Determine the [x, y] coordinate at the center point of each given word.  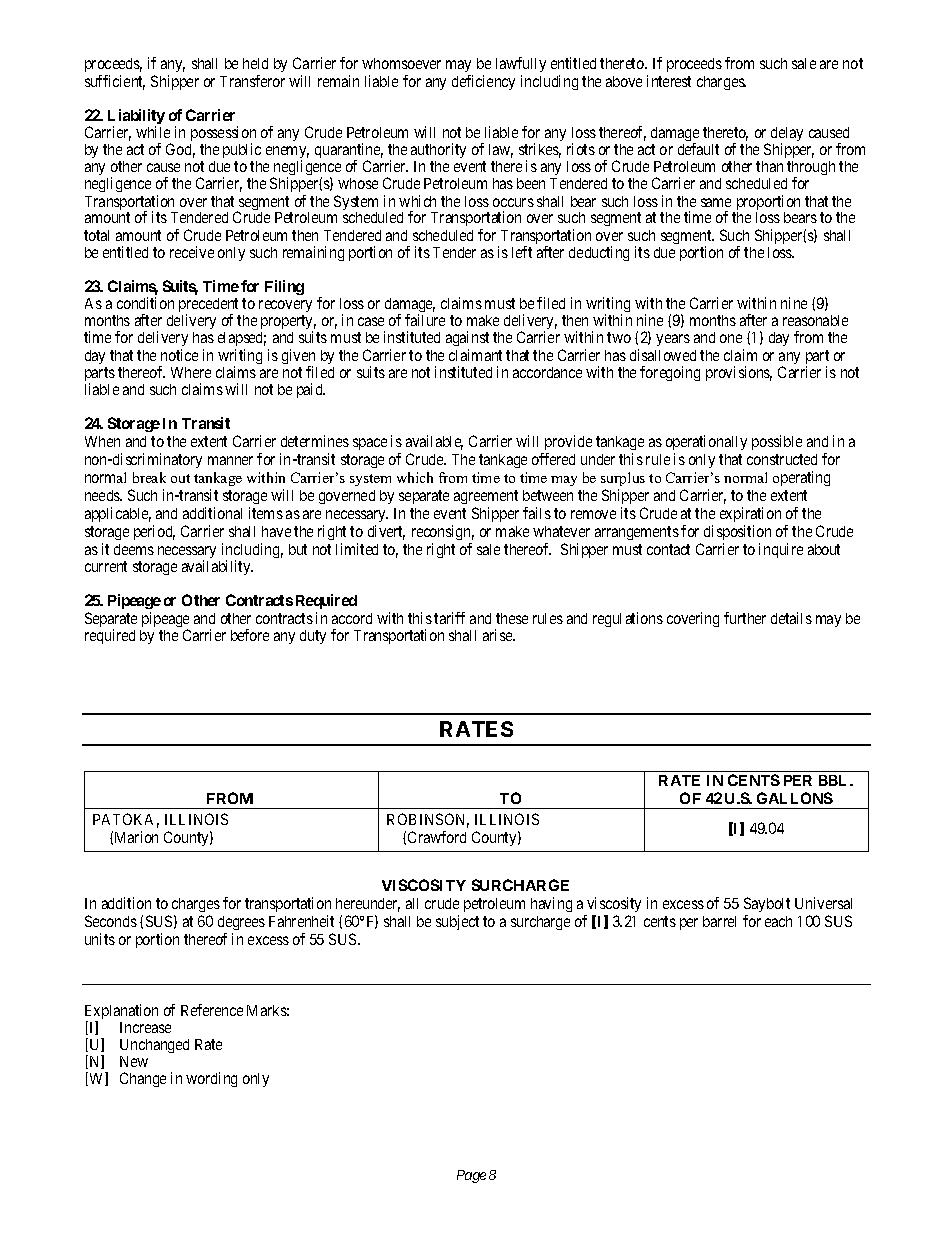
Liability [136, 118]
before [250, 635]
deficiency [483, 82]
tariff [449, 618]
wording [211, 1079]
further [745, 618]
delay [787, 135]
